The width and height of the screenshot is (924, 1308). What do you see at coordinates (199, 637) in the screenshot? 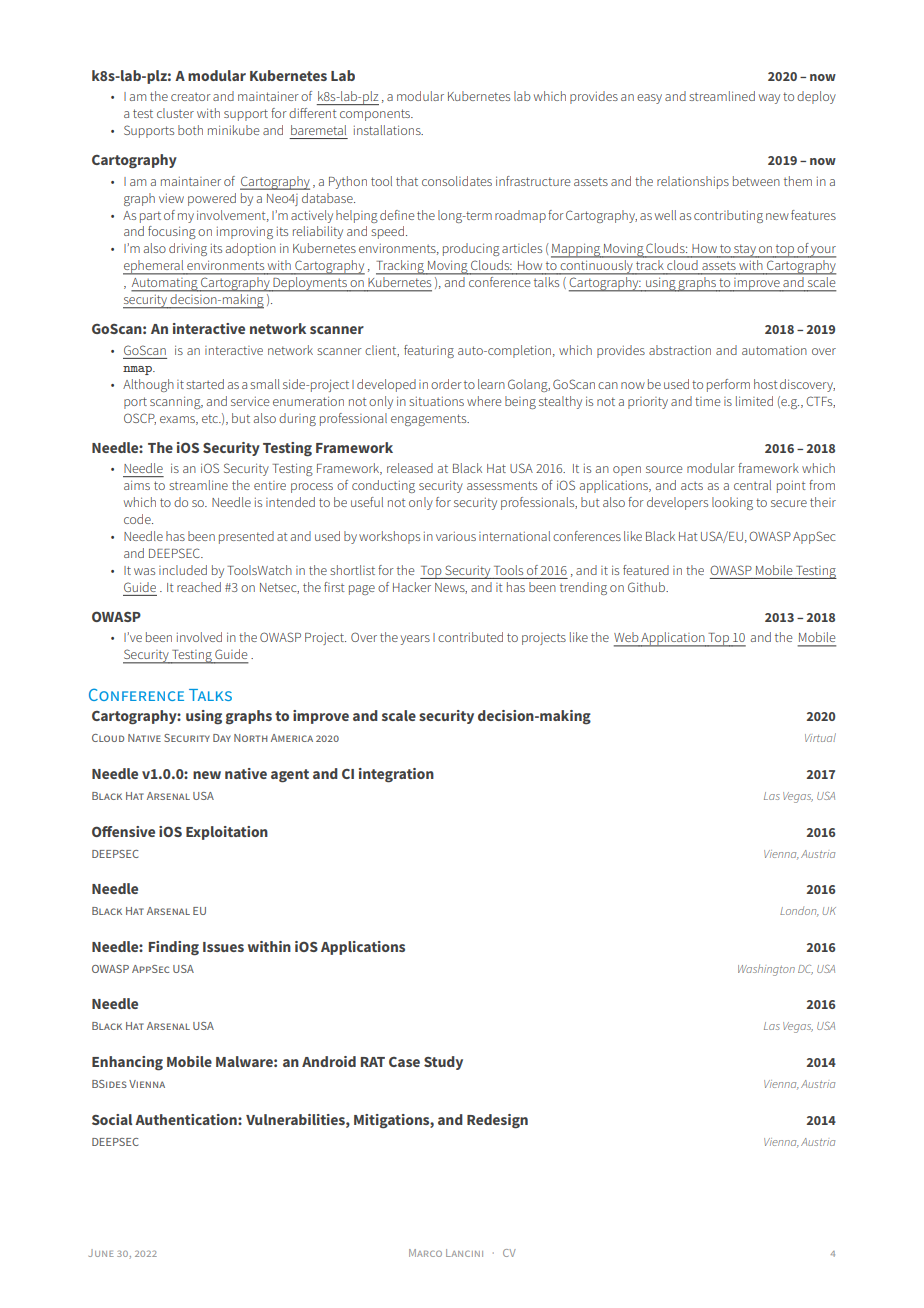
I see `involved` at bounding box center [199, 637].
